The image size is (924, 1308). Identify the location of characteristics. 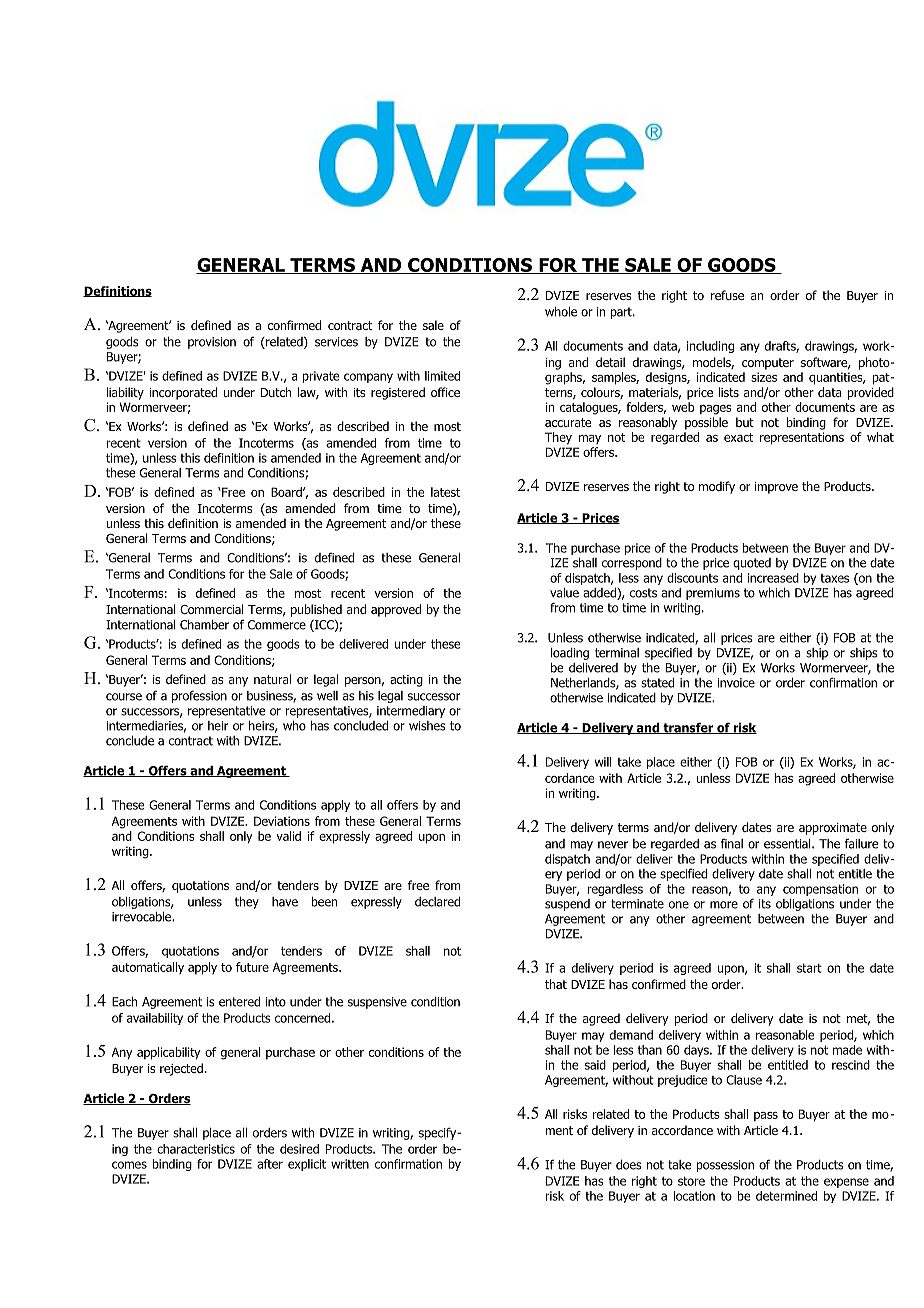
(196, 1149).
